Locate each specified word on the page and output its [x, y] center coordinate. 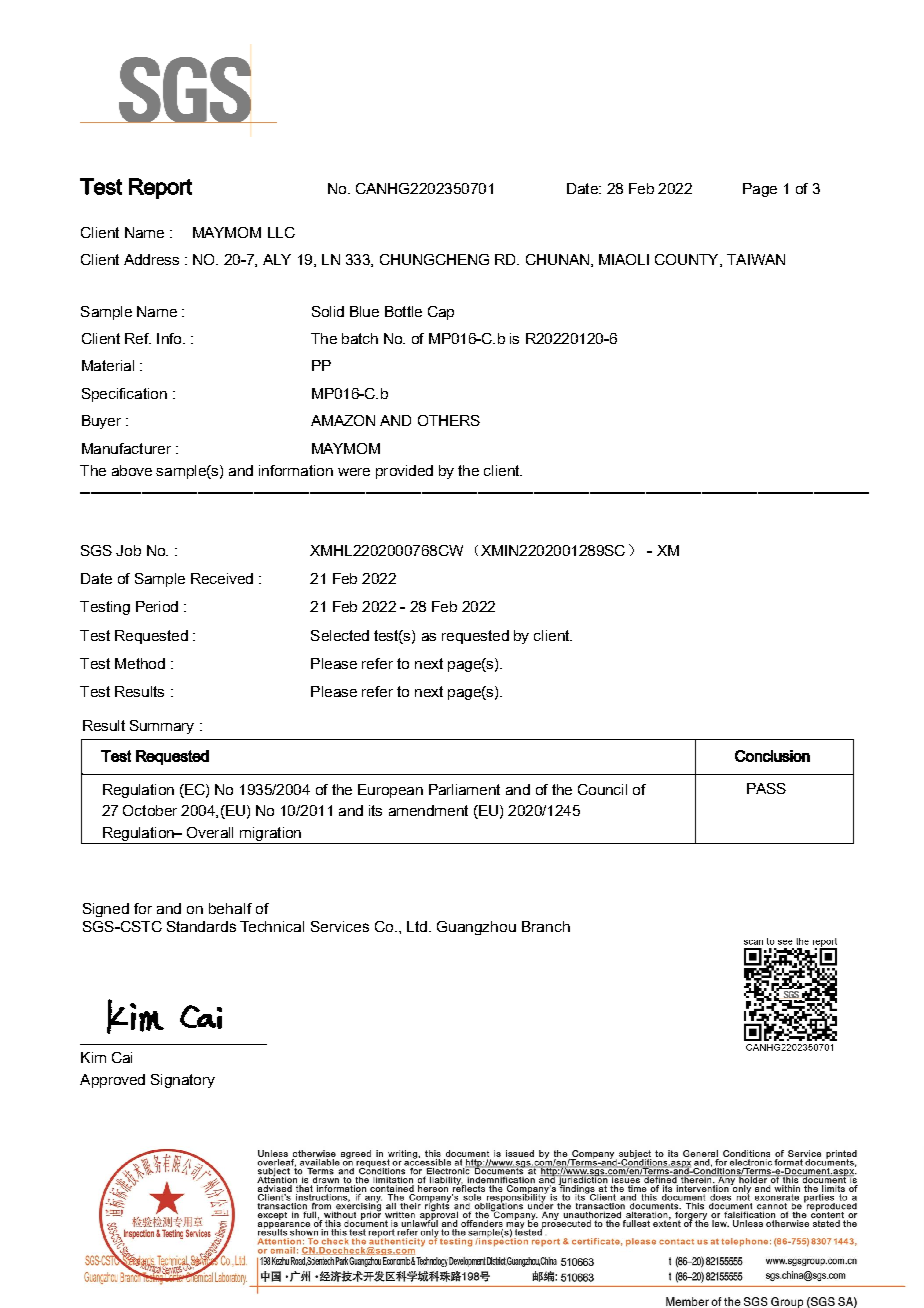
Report [160, 188]
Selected [340, 635]
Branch [546, 926]
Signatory [183, 1081]
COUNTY [688, 260]
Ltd [418, 926]
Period [157, 606]
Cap [441, 313]
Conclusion [772, 756]
